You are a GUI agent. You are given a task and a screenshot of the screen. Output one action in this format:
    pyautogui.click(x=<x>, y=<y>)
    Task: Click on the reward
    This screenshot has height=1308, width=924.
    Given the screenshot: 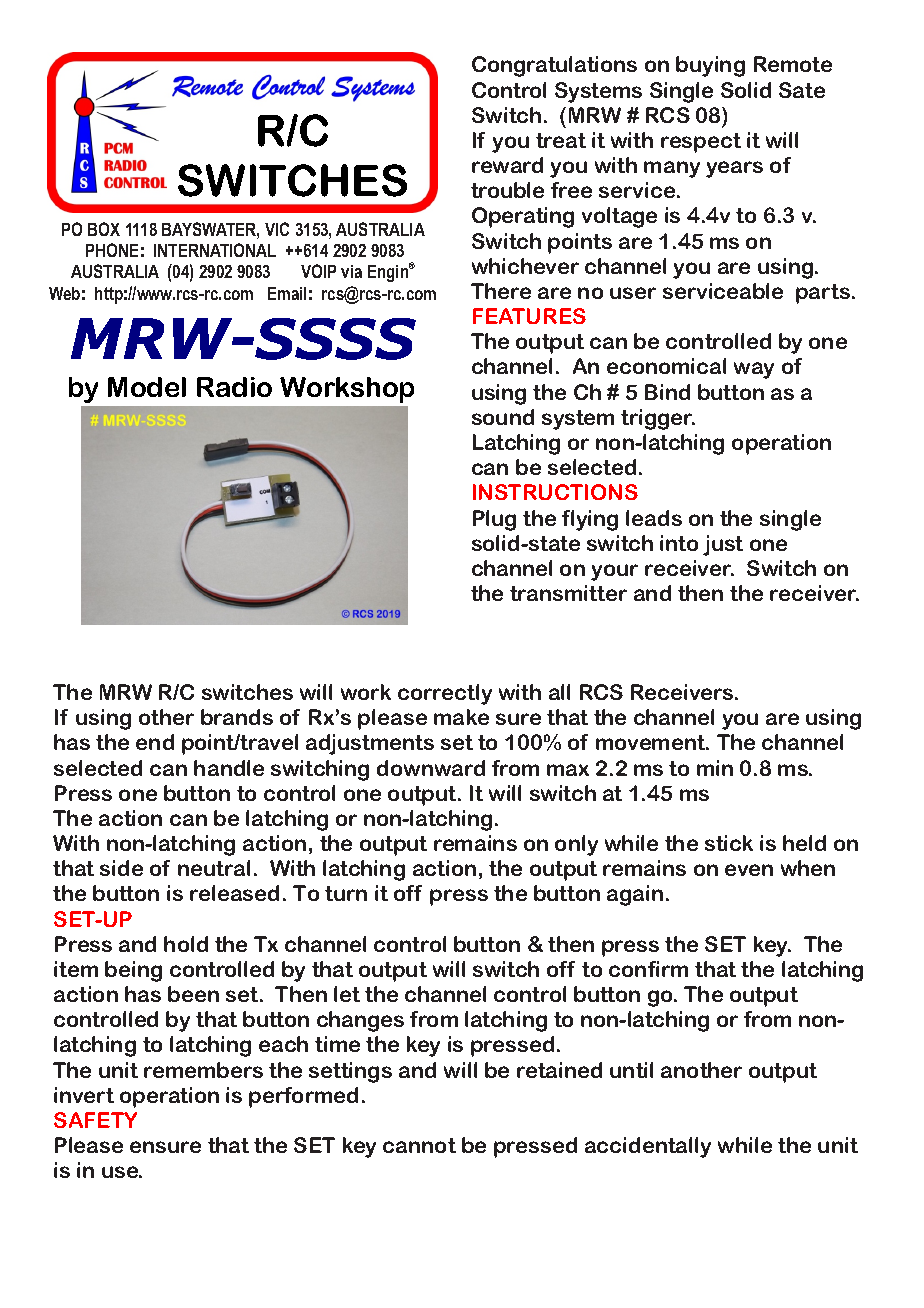 What is the action you would take?
    pyautogui.click(x=507, y=165)
